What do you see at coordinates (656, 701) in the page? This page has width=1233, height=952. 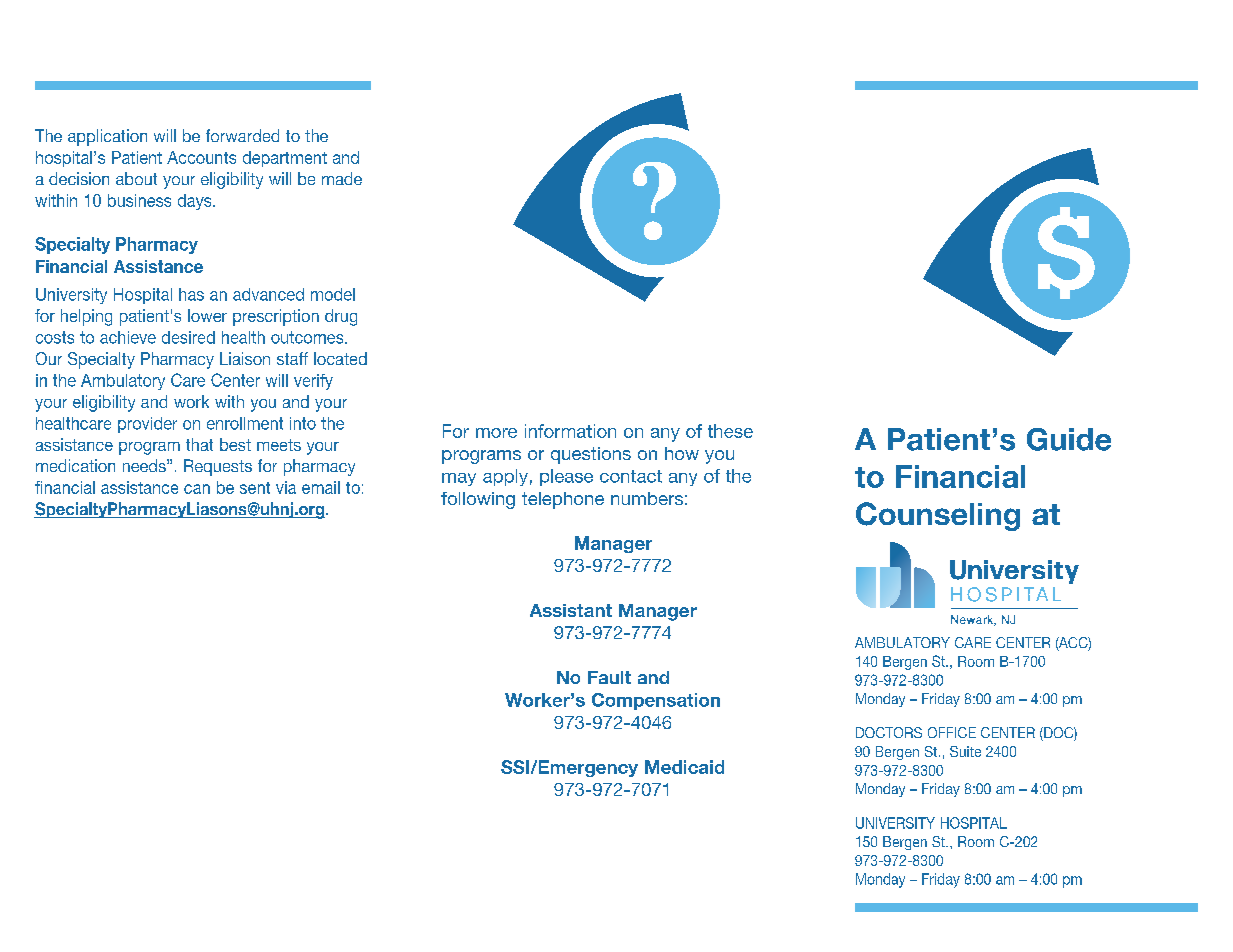 I see `Compensation` at bounding box center [656, 701].
